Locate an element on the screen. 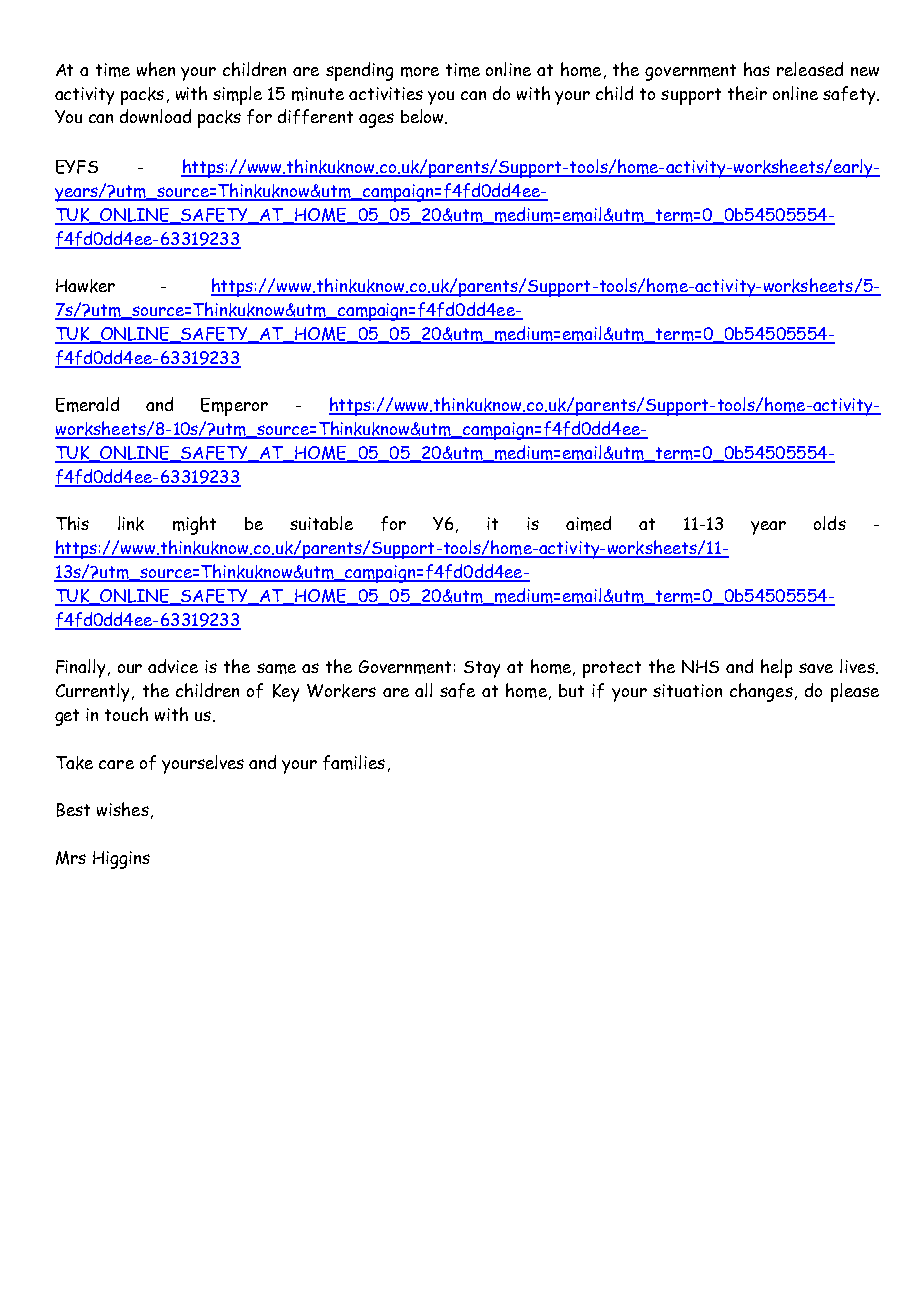  help is located at coordinates (776, 668).
